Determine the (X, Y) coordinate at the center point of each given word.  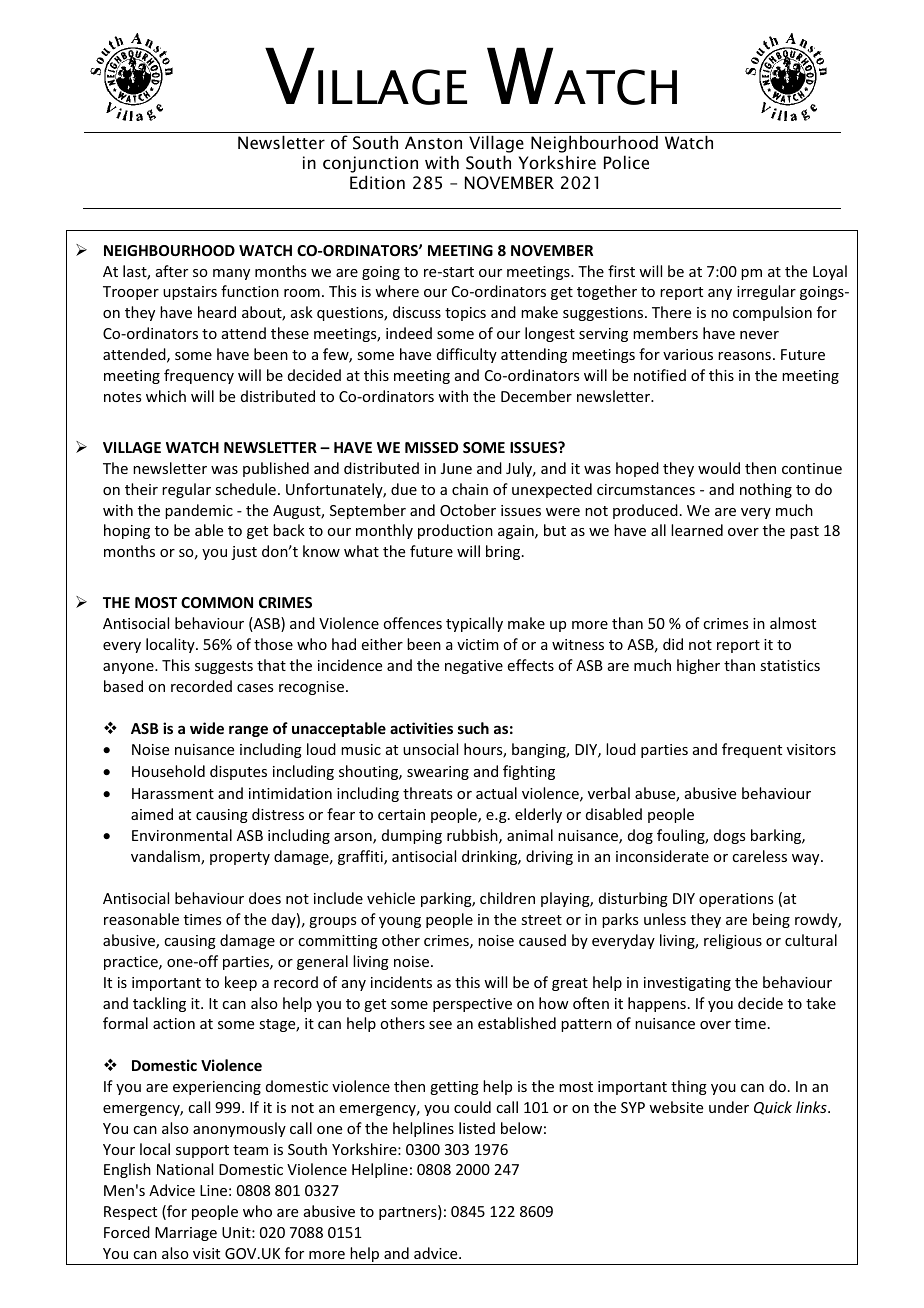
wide (207, 728)
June (456, 468)
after (172, 271)
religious (733, 941)
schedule (245, 489)
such (473, 728)
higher (698, 666)
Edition (377, 182)
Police (626, 162)
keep (241, 983)
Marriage (186, 1234)
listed (477, 1128)
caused (542, 940)
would (719, 468)
